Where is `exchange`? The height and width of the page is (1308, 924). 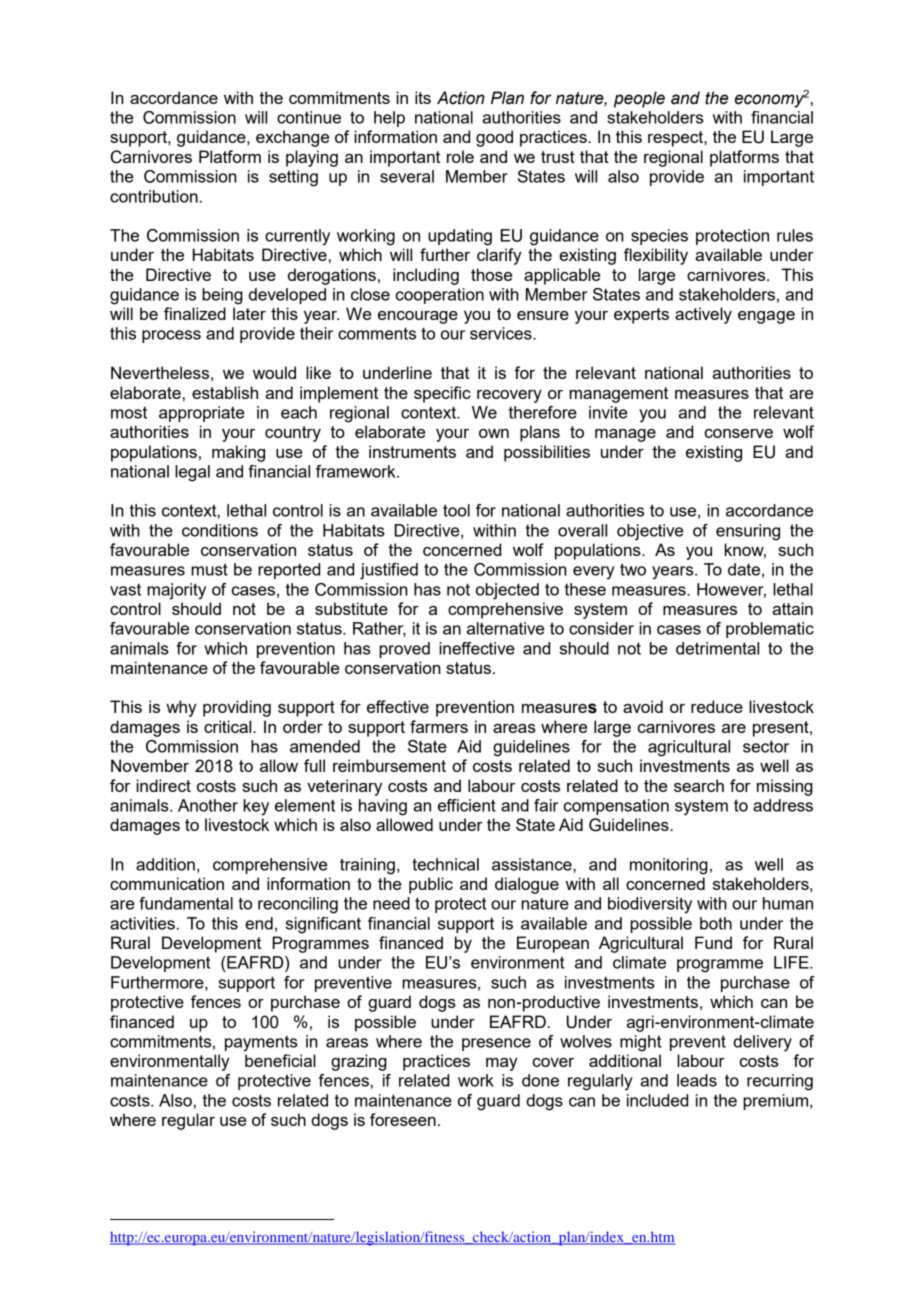
exchange is located at coordinates (292, 138).
